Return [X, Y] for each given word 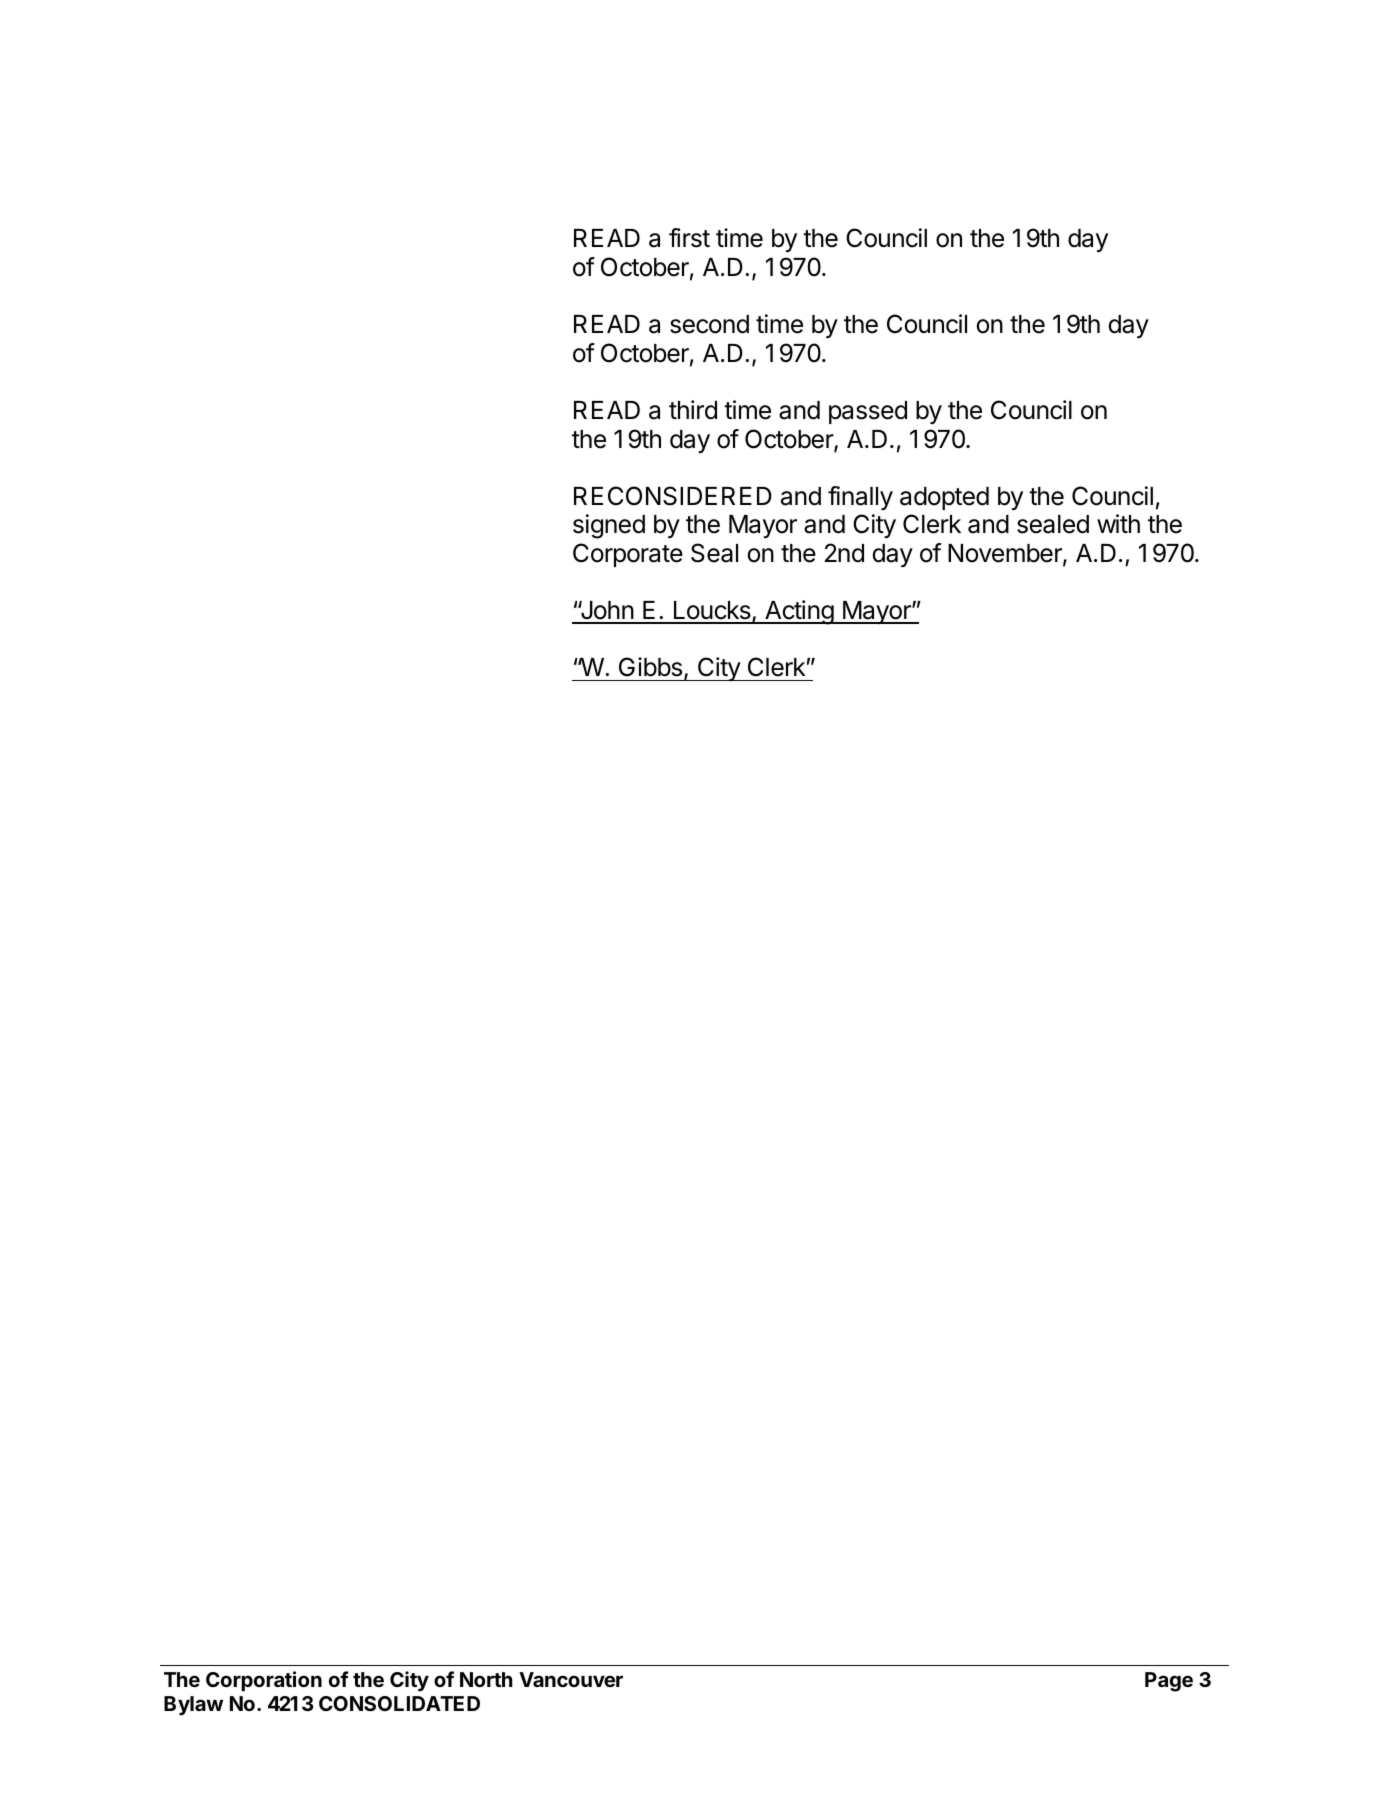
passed [868, 412]
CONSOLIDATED [399, 1703]
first [689, 238]
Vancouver [571, 1679]
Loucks [712, 612]
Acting [799, 612]
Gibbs [650, 667]
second [709, 324]
